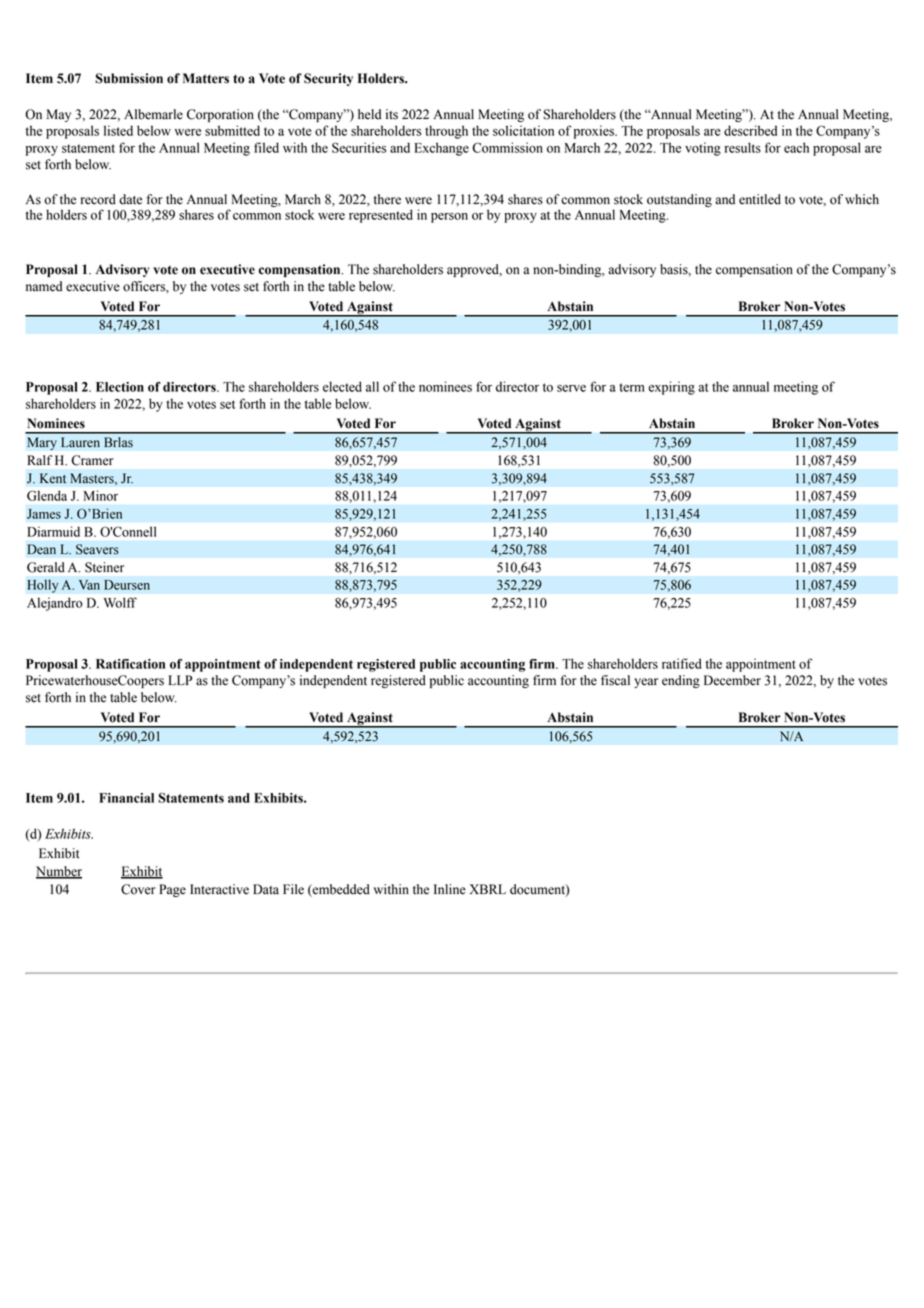 The image size is (924, 1308). Describe the element at coordinates (120, 387) in the image. I see `Election` at that location.
